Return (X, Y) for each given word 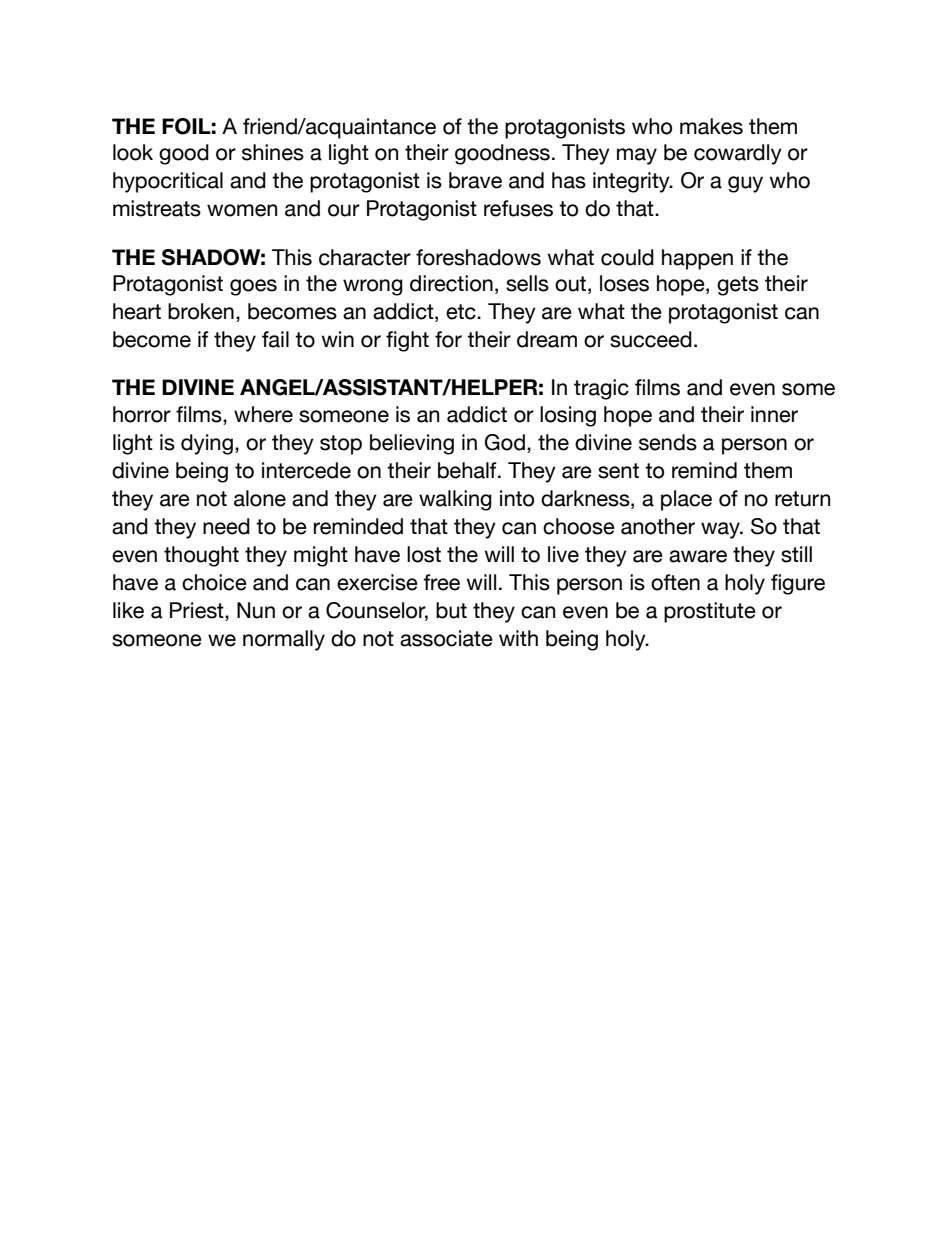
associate (446, 638)
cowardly (738, 154)
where (263, 414)
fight (407, 341)
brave (475, 180)
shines (273, 152)
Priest (198, 611)
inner (774, 414)
